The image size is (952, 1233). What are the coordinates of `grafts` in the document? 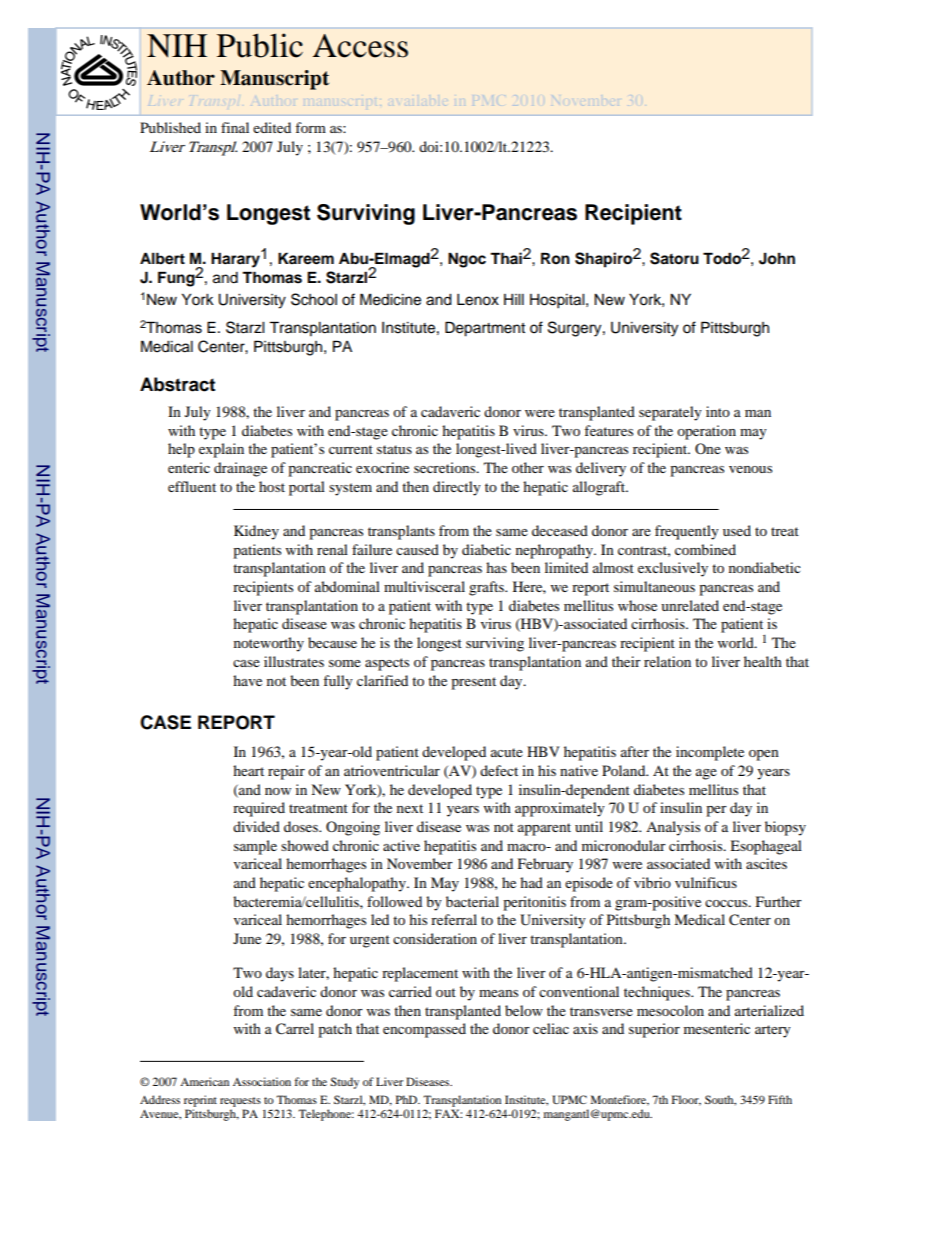 It's located at (487, 588).
